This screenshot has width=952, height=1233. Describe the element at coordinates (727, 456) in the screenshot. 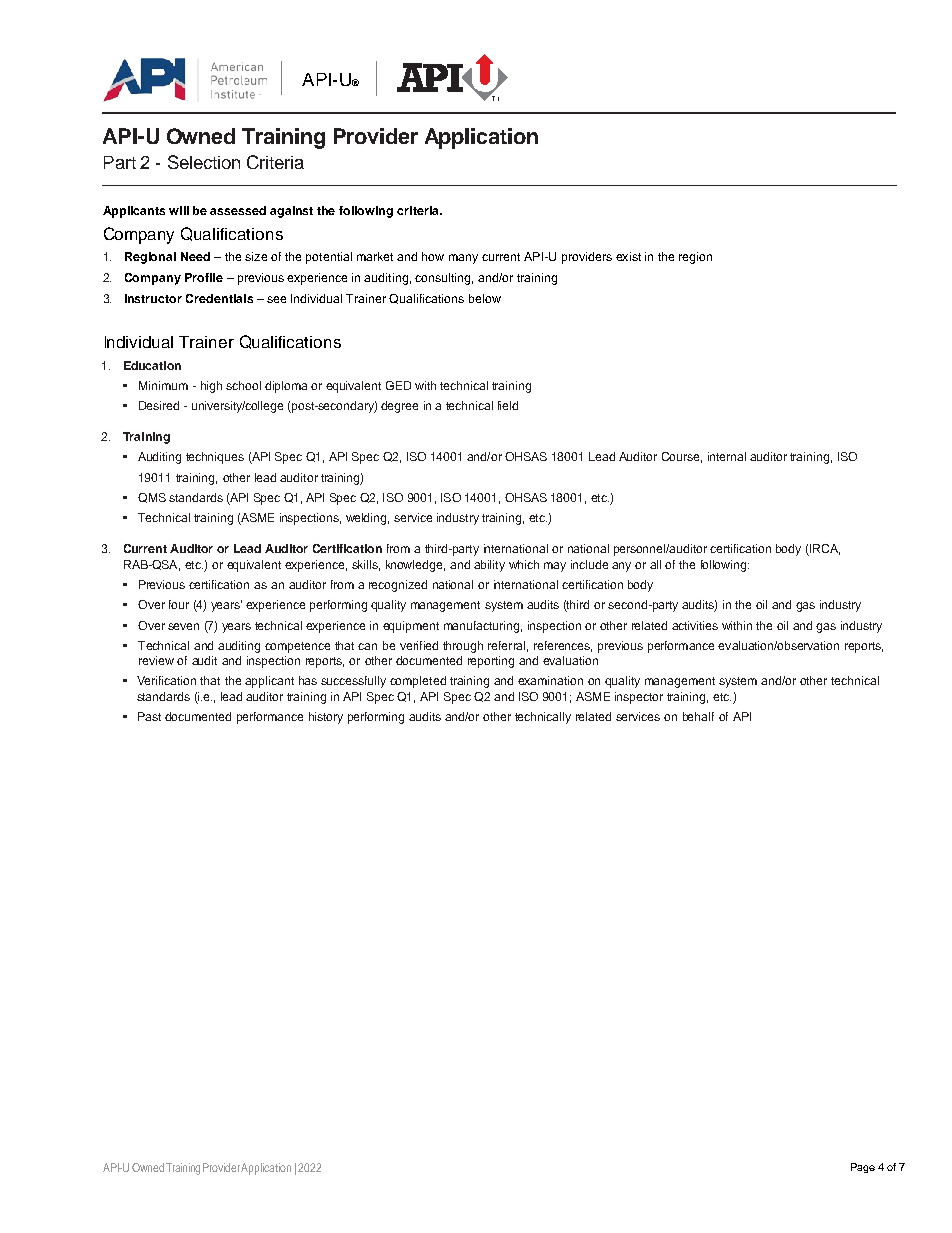

I see `internal` at that location.
